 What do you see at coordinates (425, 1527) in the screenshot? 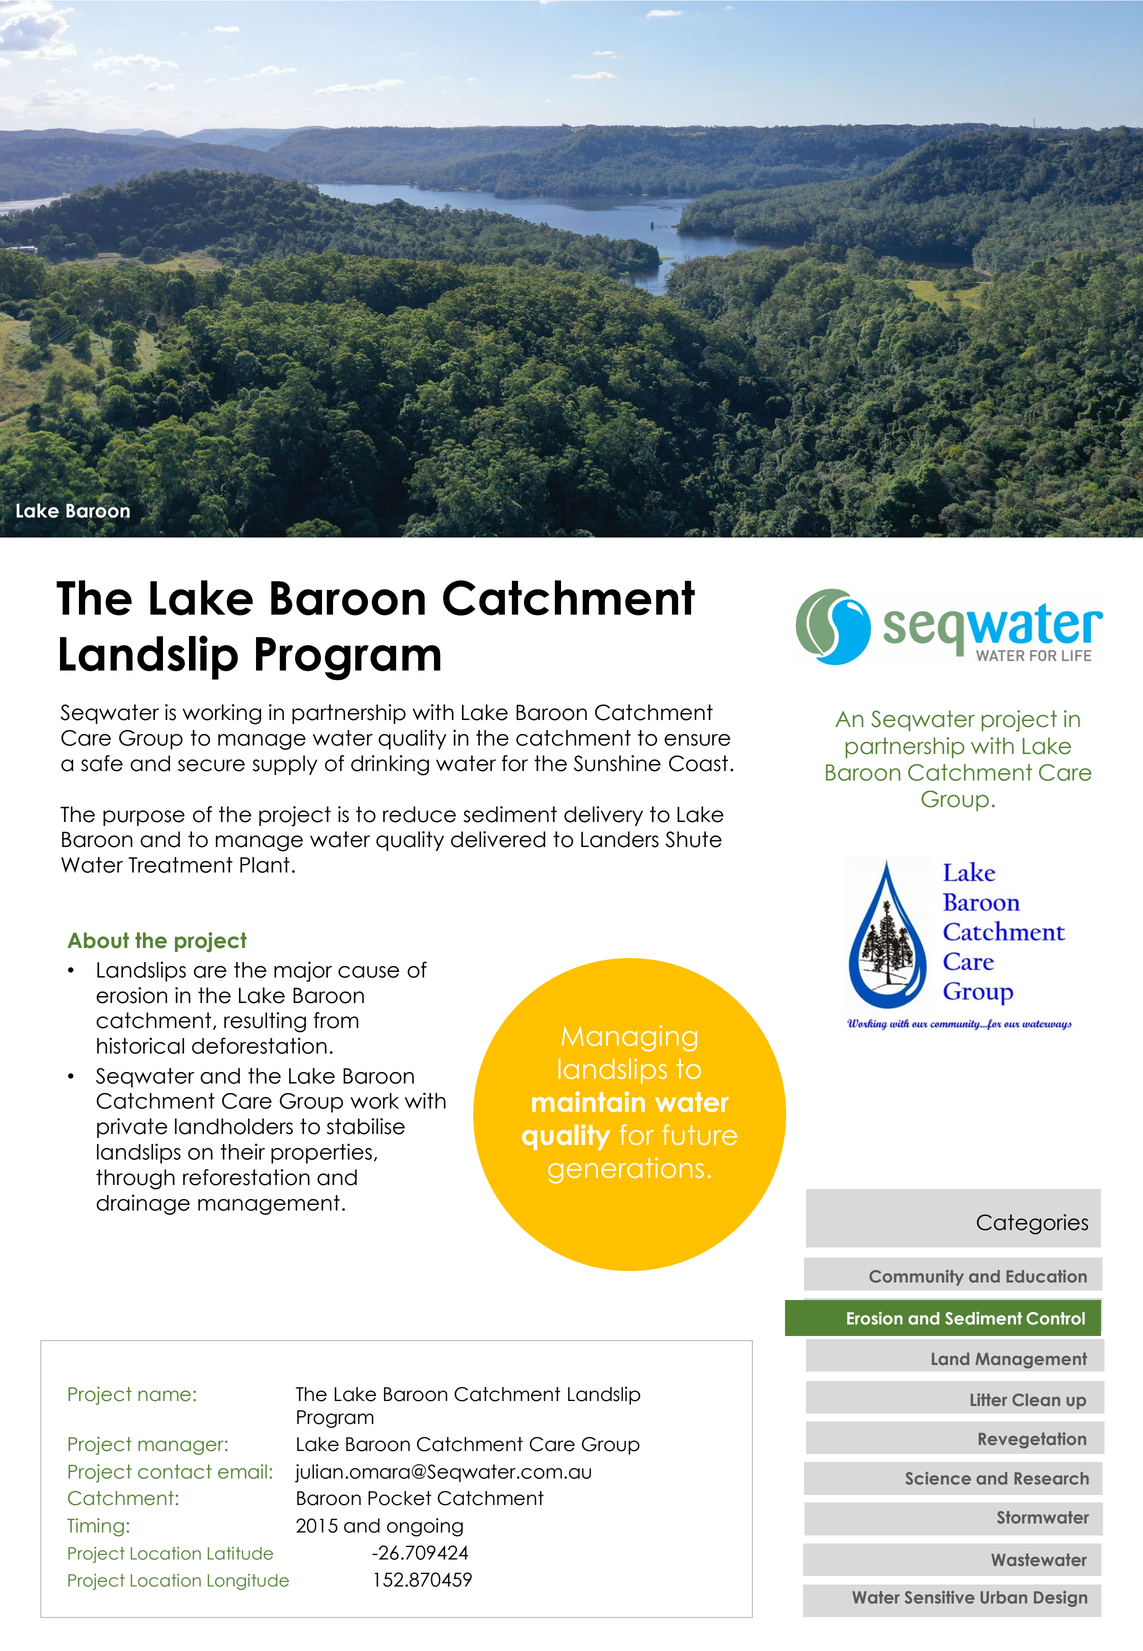
I see `ongoing` at bounding box center [425, 1527].
